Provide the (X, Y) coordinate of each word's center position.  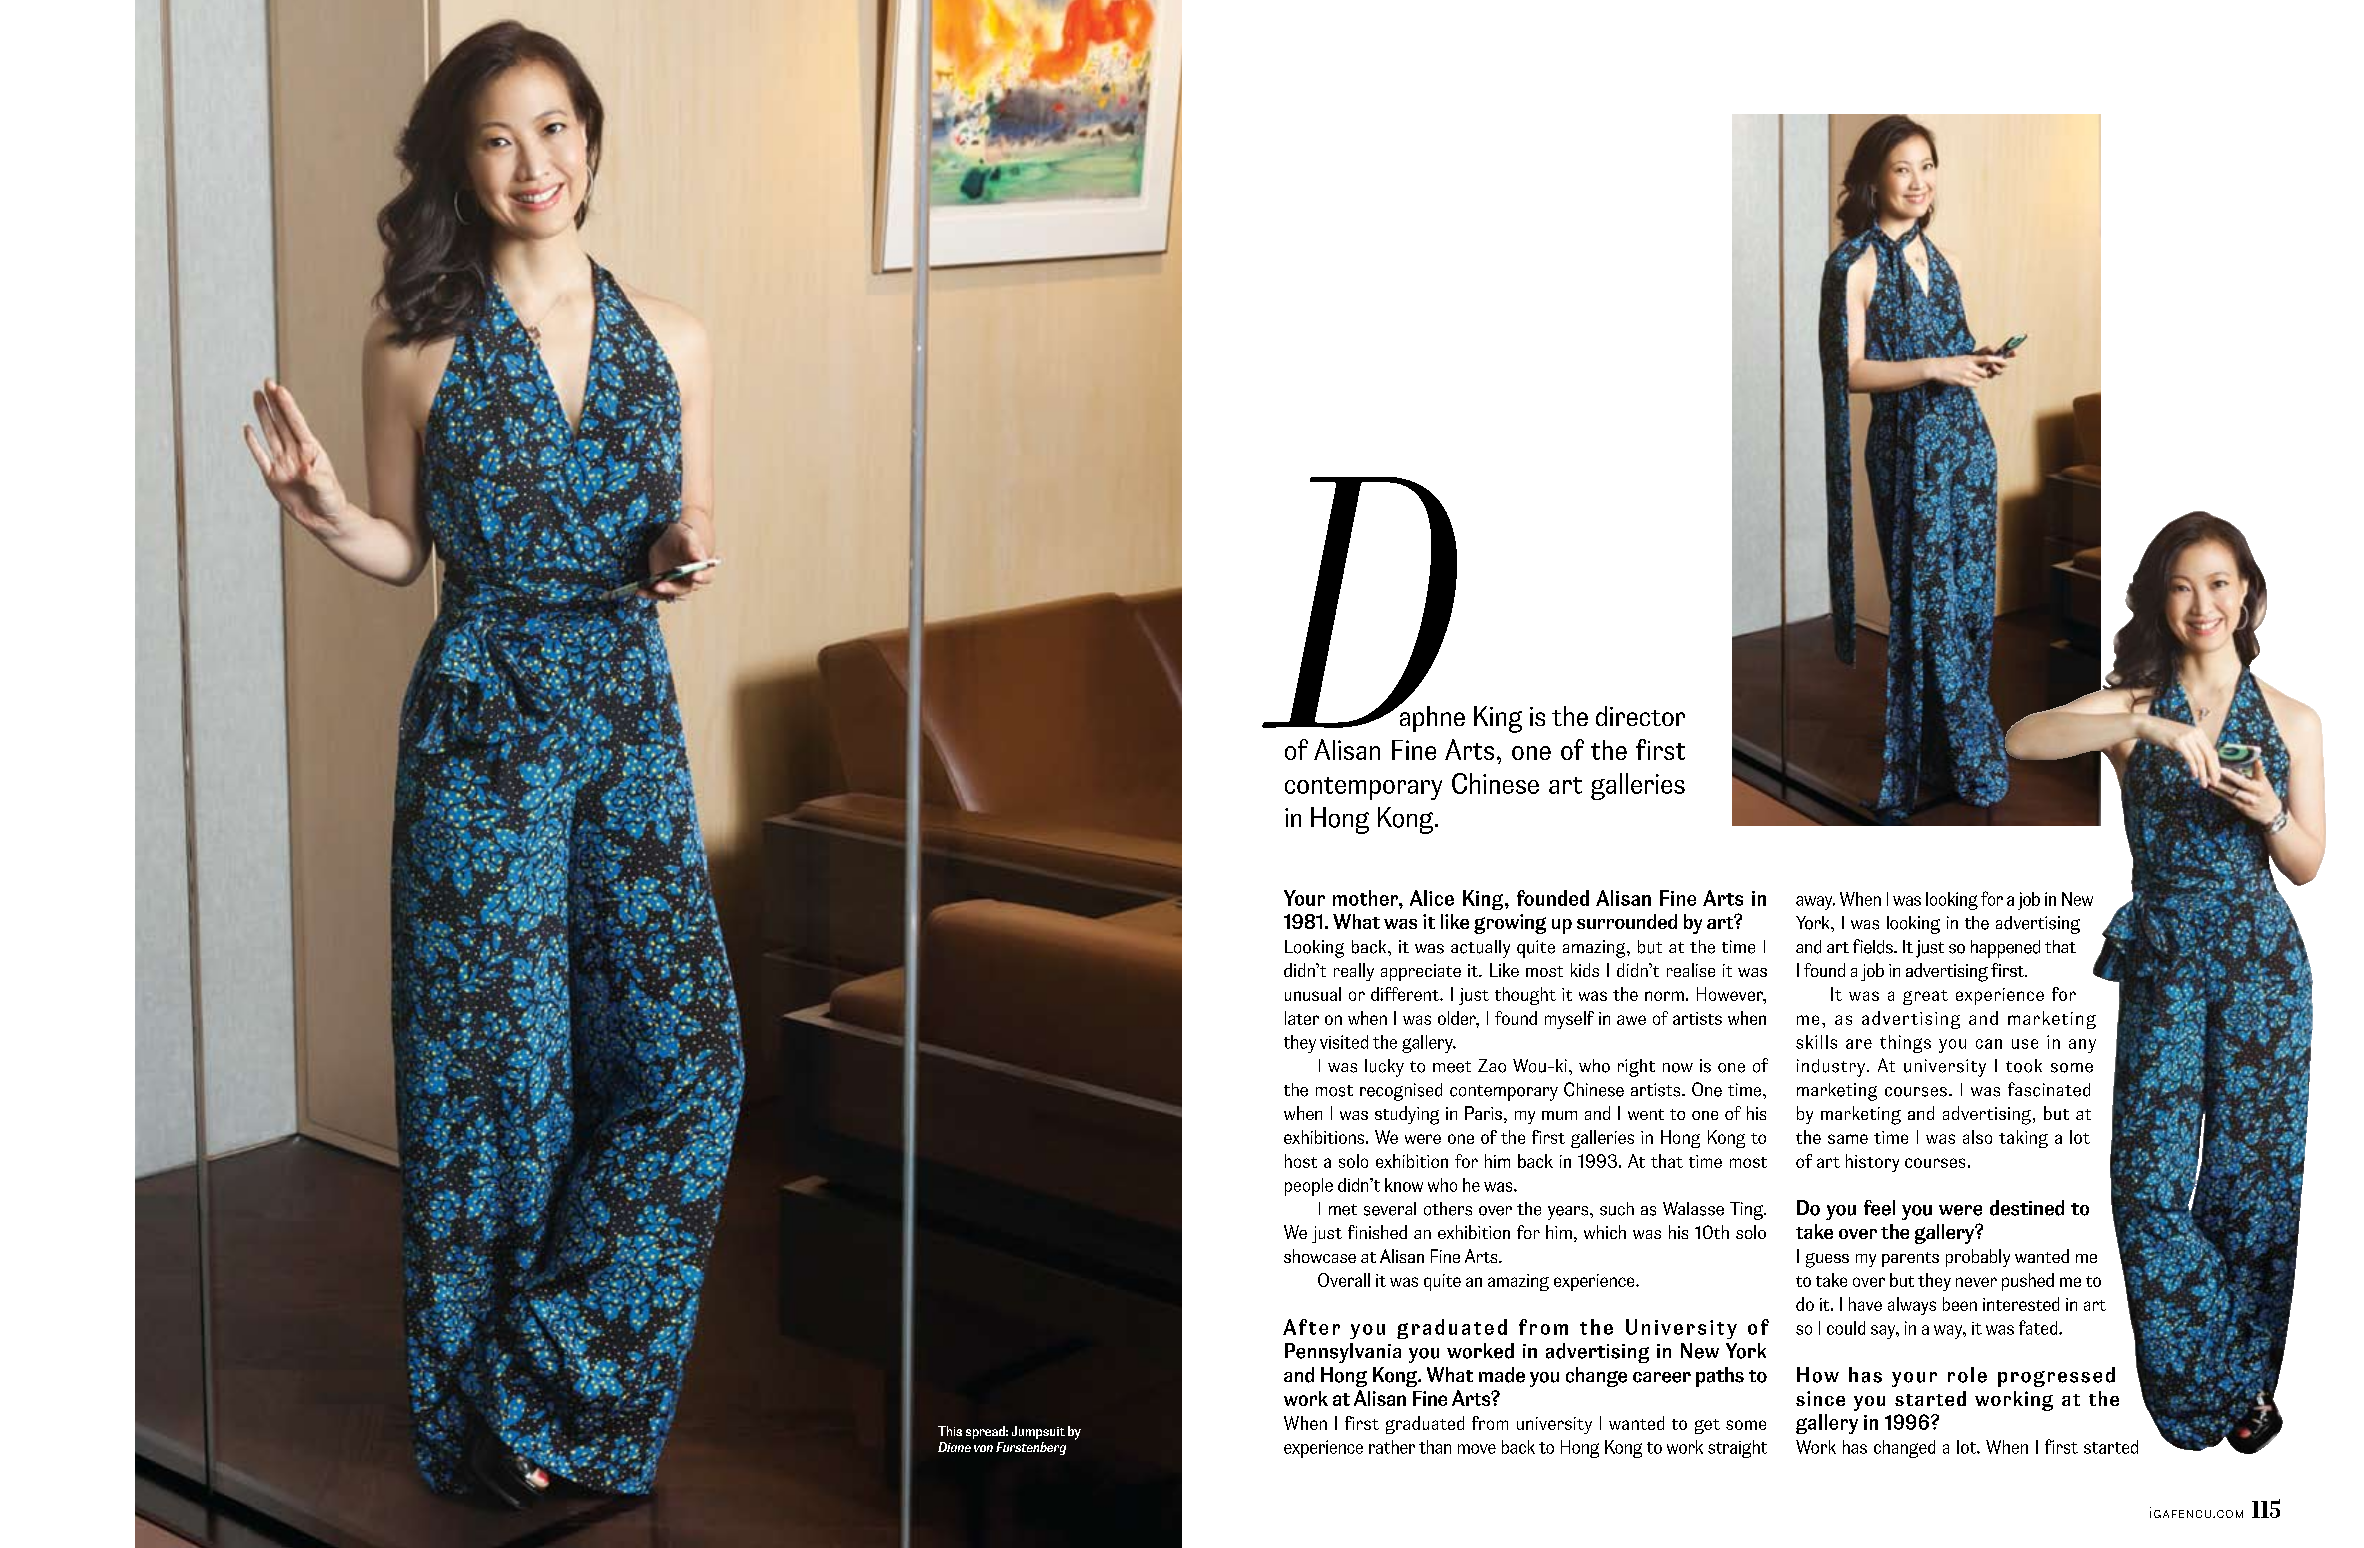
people (1309, 1187)
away (1815, 903)
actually (1480, 949)
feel (1879, 1208)
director (1640, 716)
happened (2005, 949)
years (1569, 1213)
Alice (1432, 898)
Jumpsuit (1038, 1432)
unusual (1313, 994)
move (1477, 1449)
